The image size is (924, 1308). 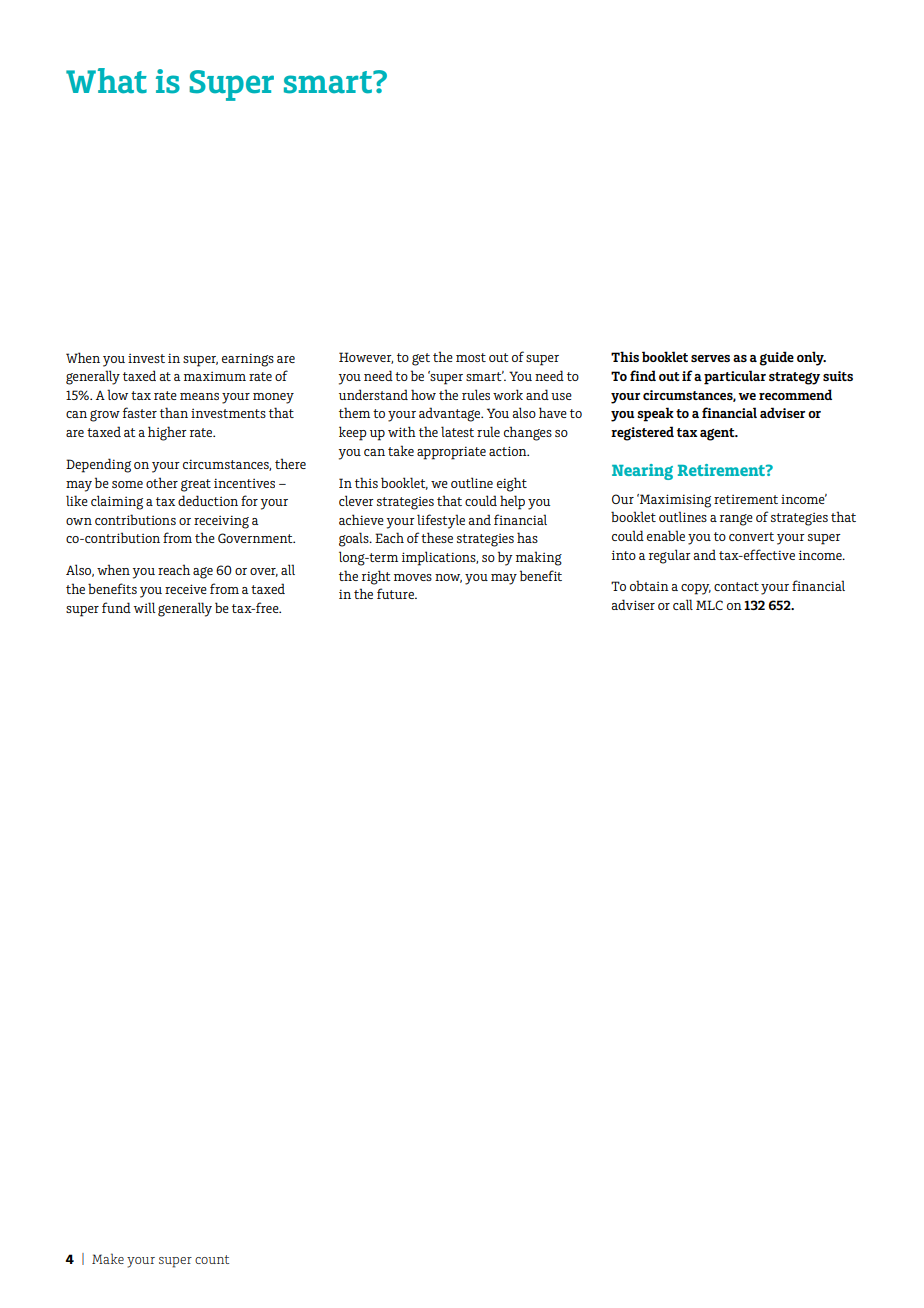 I want to click on than, so click(x=174, y=412).
